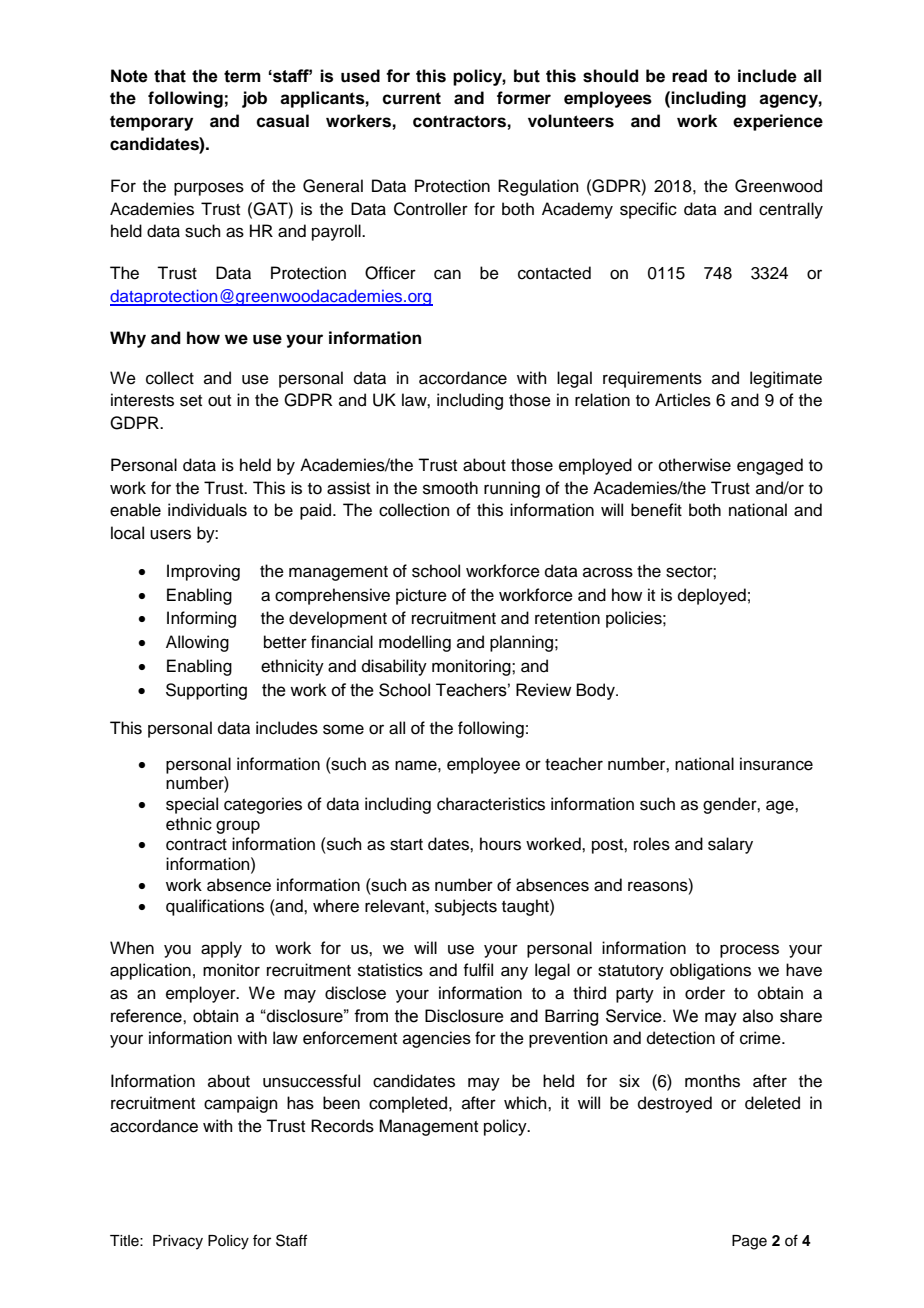  I want to click on current, so click(411, 98).
